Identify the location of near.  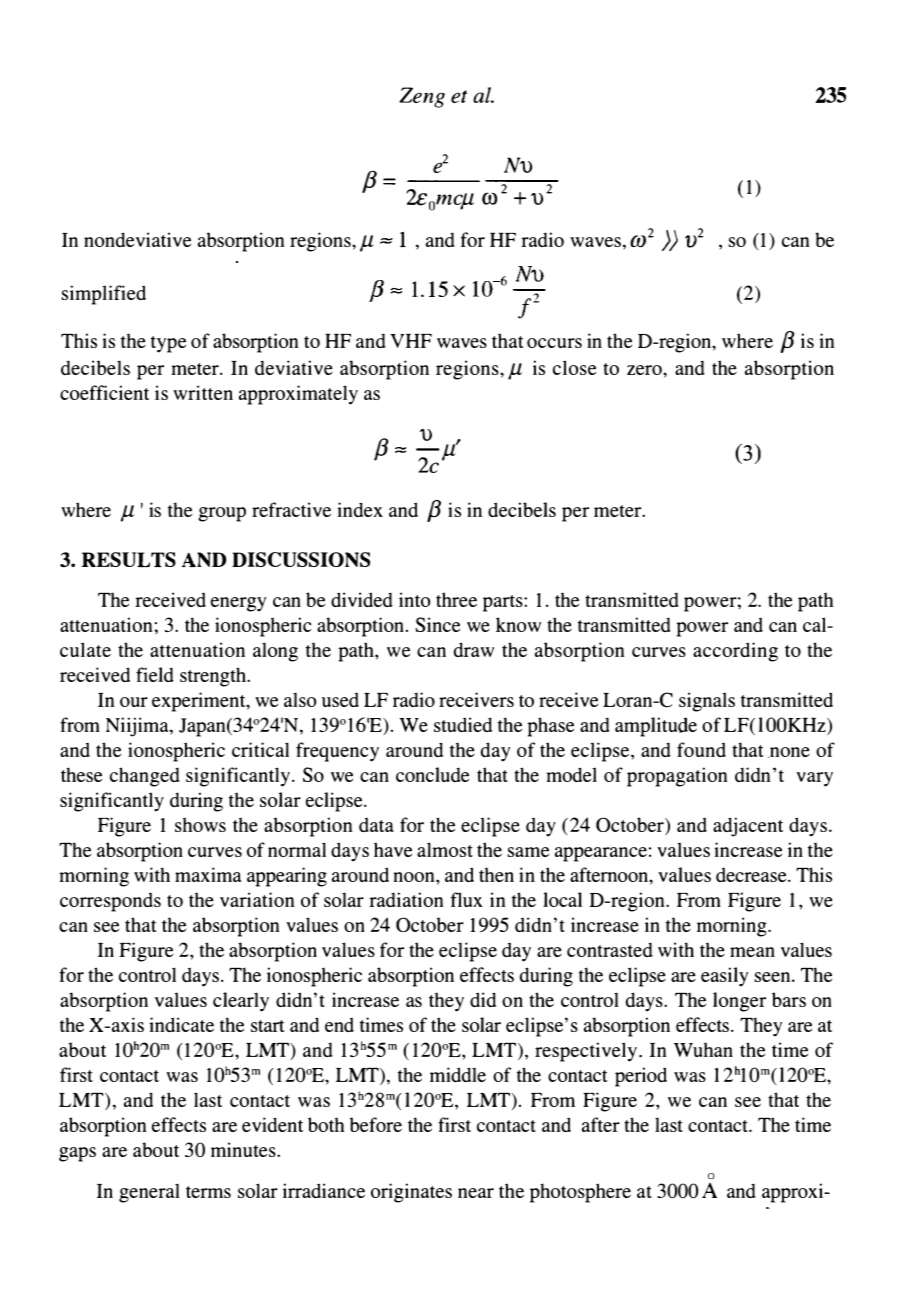
(476, 1193).
